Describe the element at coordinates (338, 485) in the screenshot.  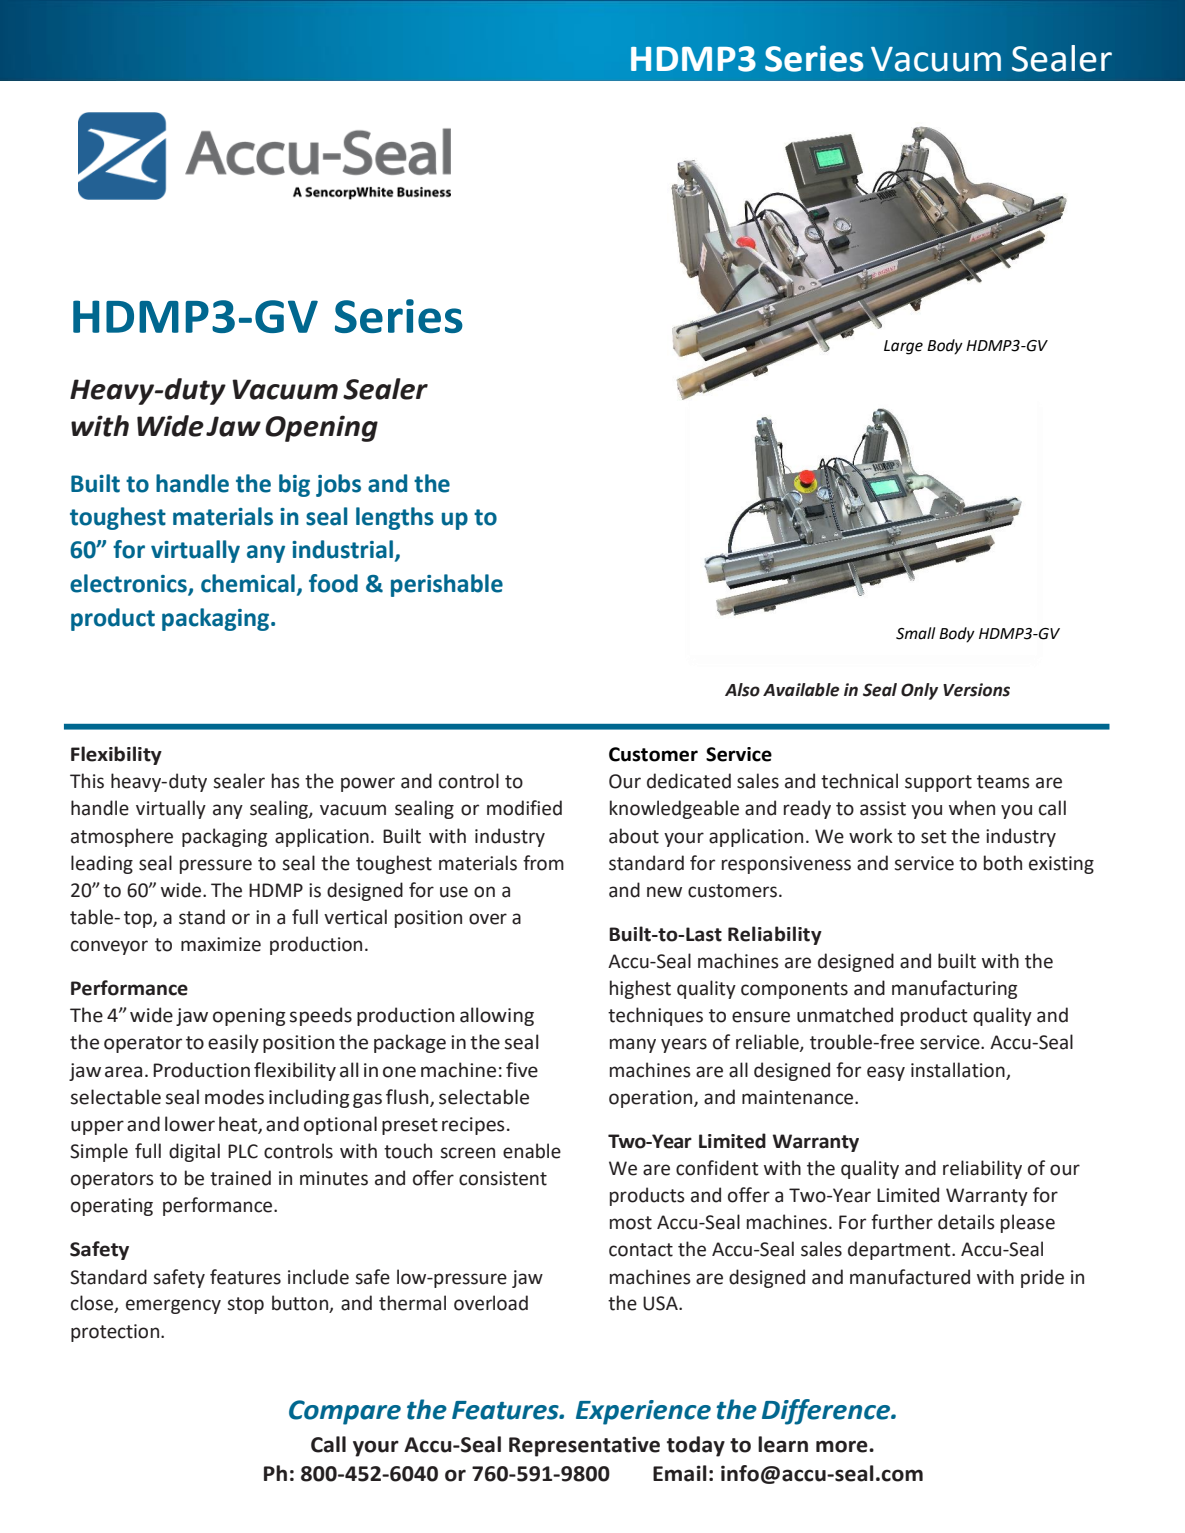
I see `jobs` at that location.
